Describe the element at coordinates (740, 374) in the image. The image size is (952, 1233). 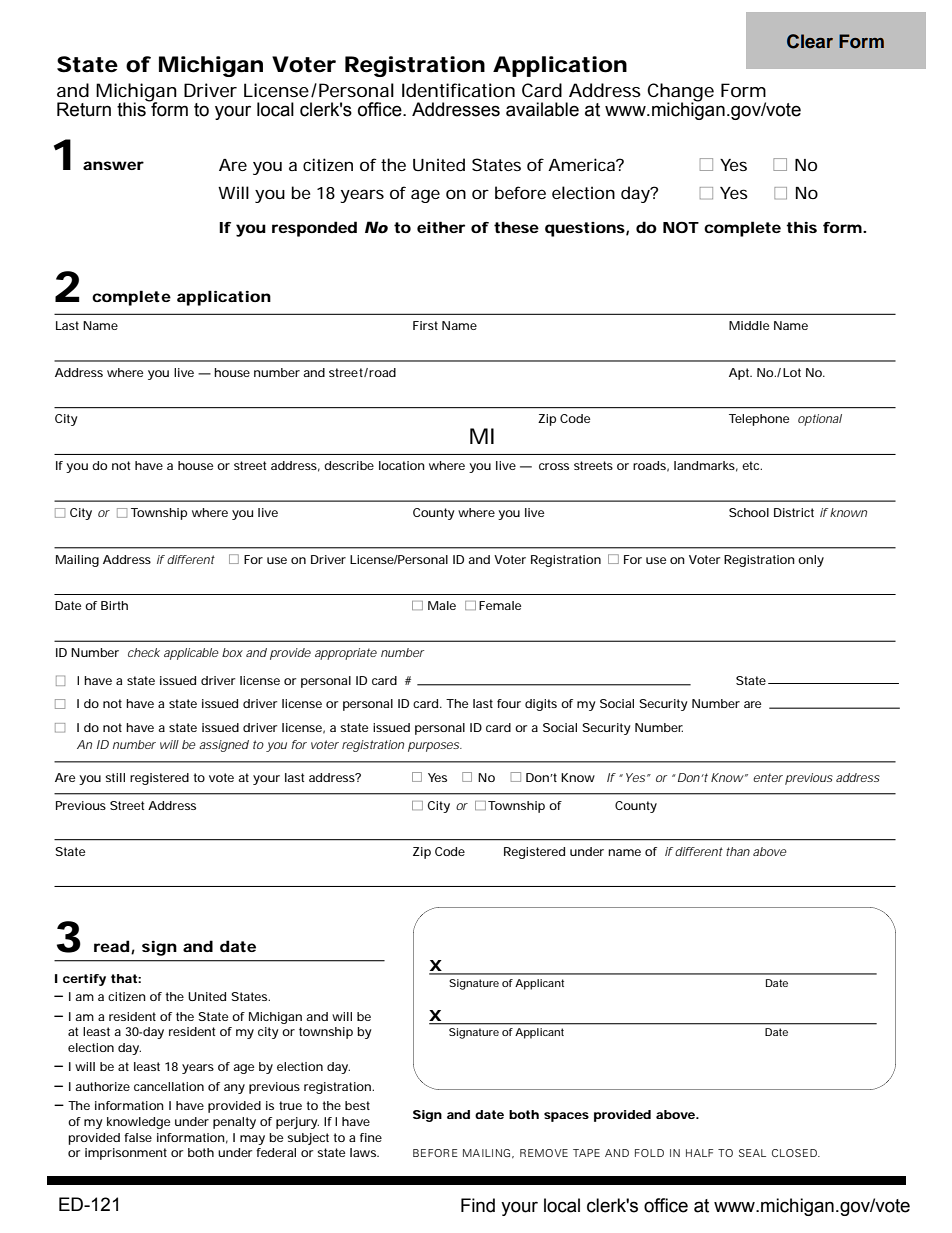
I see `Apt` at that location.
